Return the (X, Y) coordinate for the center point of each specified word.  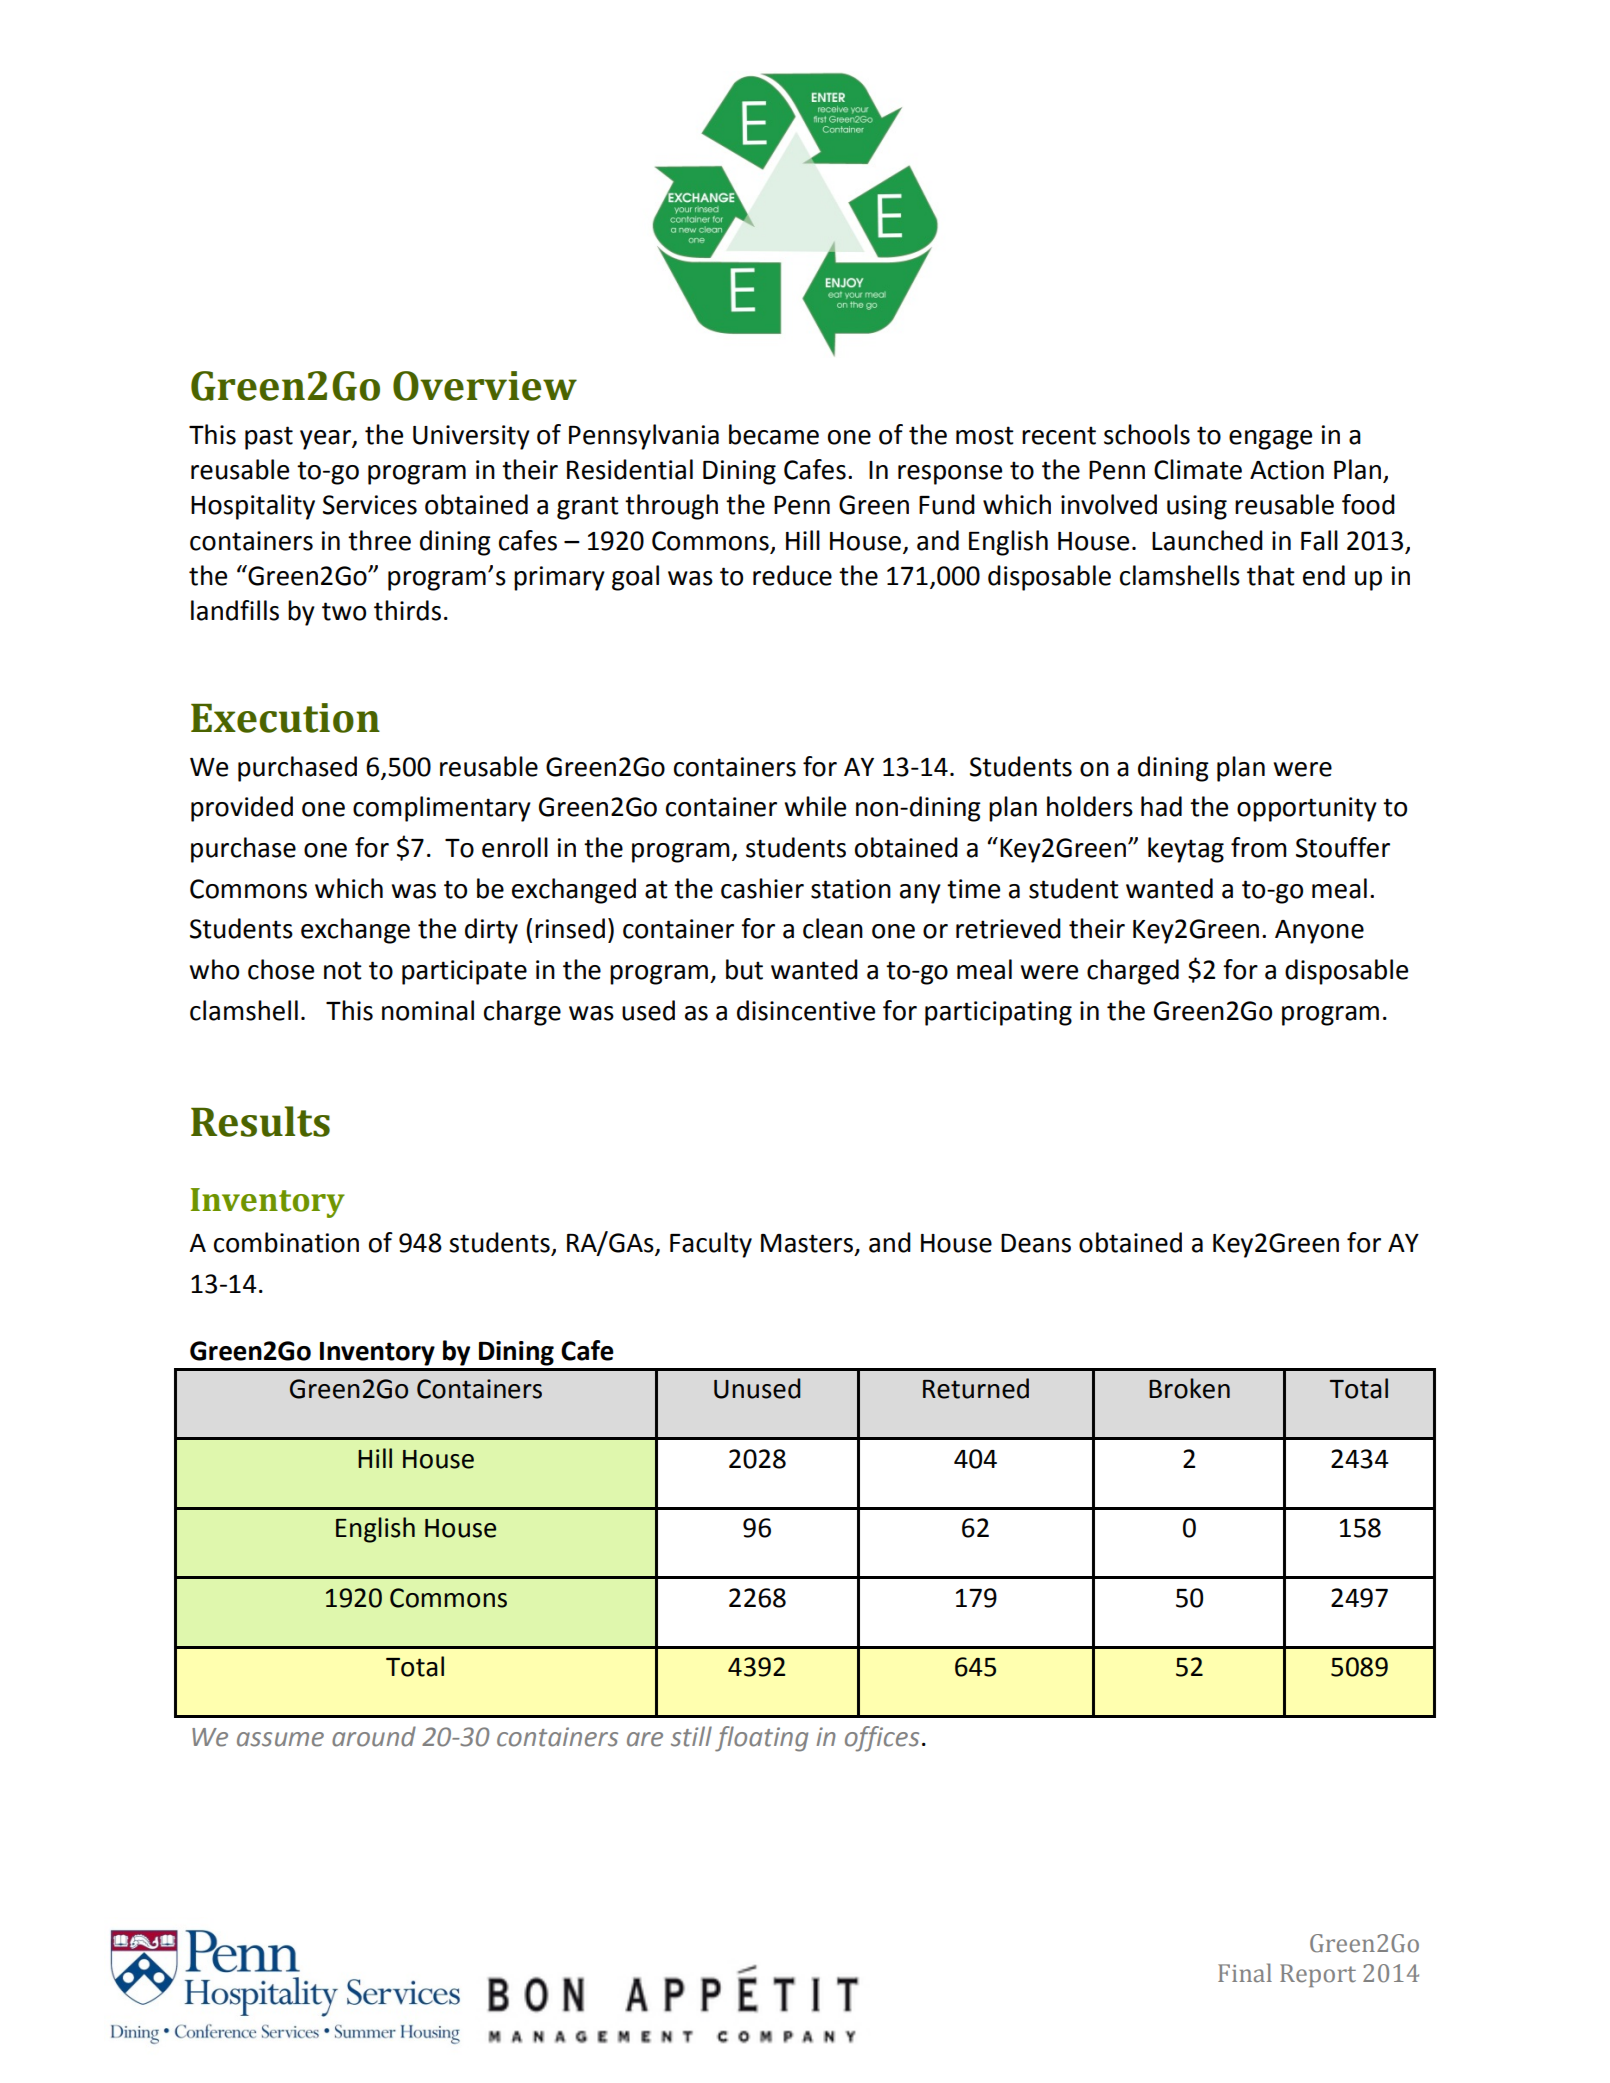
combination (286, 1242)
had (1161, 806)
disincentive (806, 1010)
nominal (428, 1010)
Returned (976, 1388)
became (774, 434)
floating (761, 1739)
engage (1270, 440)
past (269, 438)
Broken (1189, 1388)
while (815, 806)
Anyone (1319, 932)
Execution (285, 718)
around (374, 1736)
